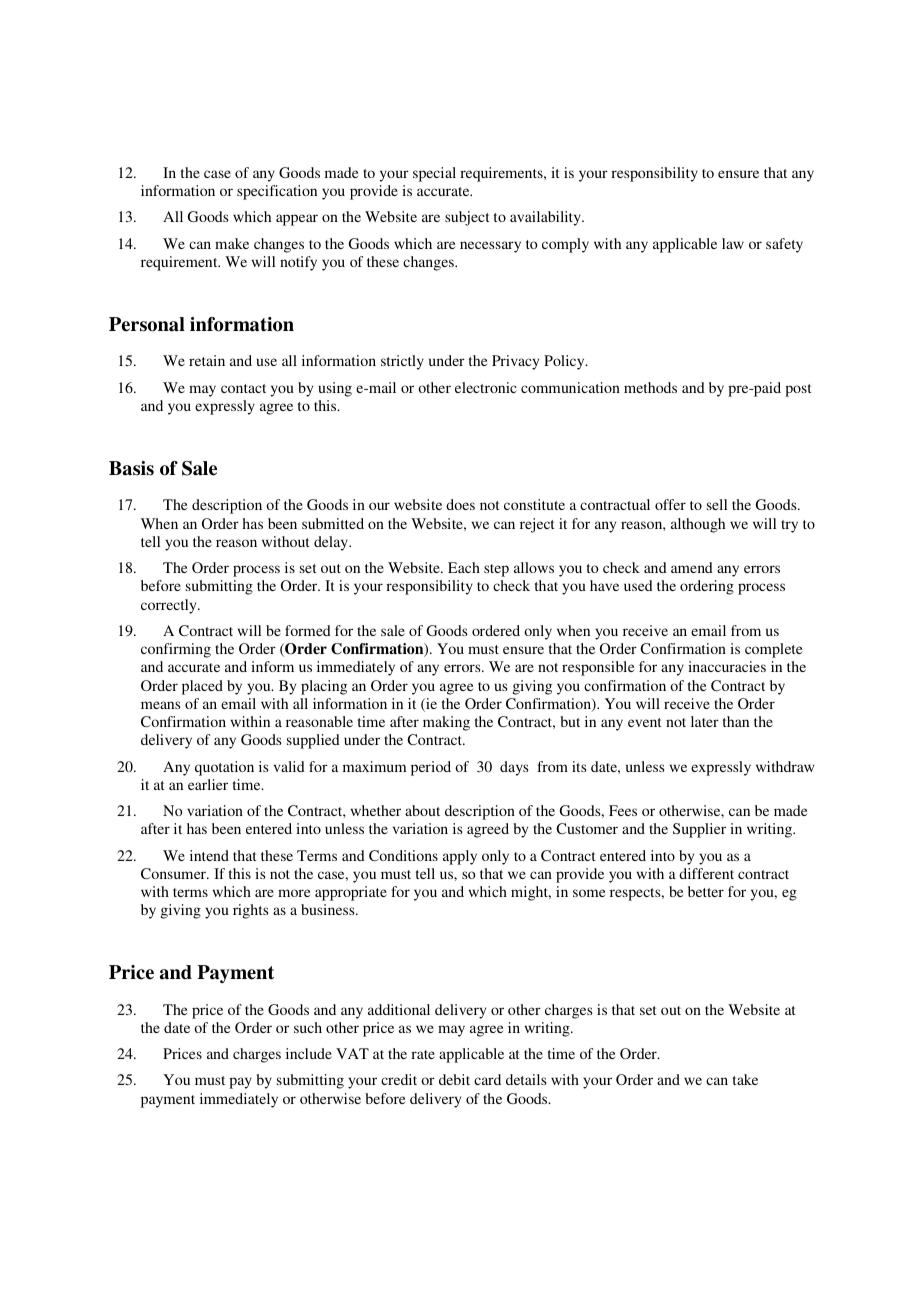  What do you see at coordinates (467, 218) in the screenshot?
I see `subject` at bounding box center [467, 218].
